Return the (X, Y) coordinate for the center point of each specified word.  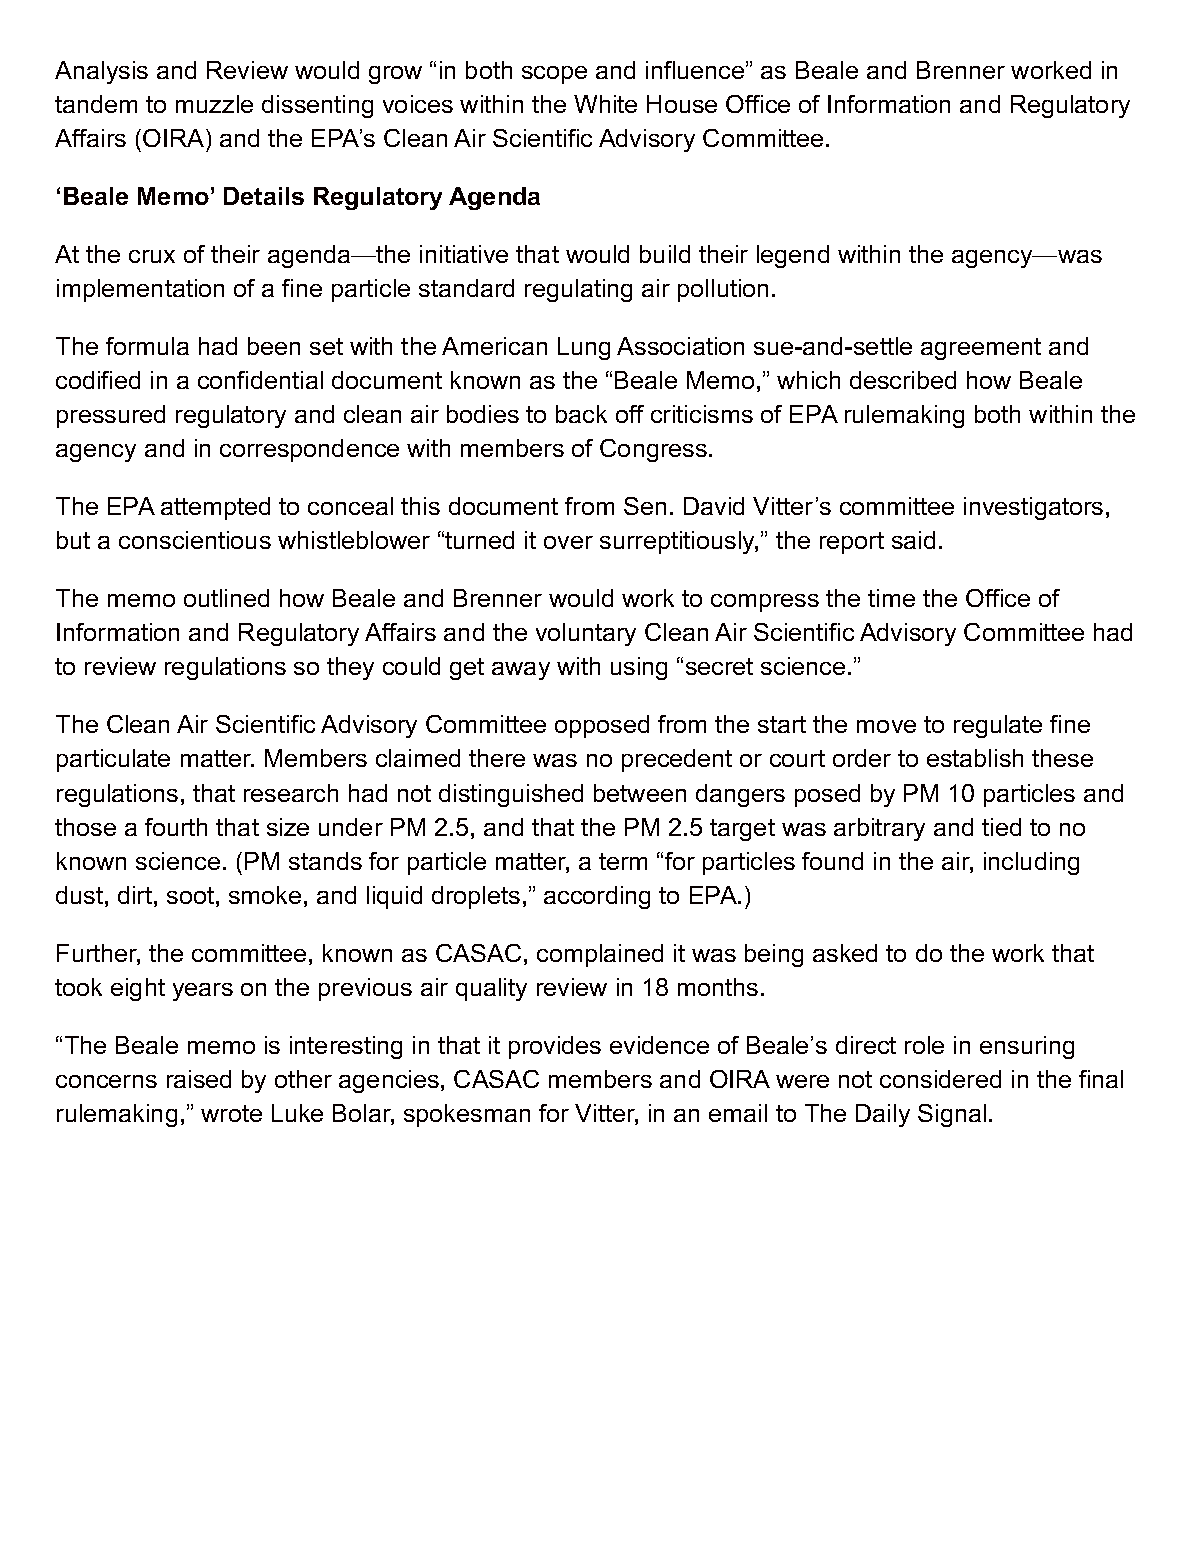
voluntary (586, 634)
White (605, 104)
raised (199, 1079)
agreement (981, 349)
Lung (584, 348)
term (623, 861)
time (891, 598)
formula (147, 346)
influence (695, 70)
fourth (176, 827)
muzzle (214, 104)
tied (1001, 827)
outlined (226, 598)
